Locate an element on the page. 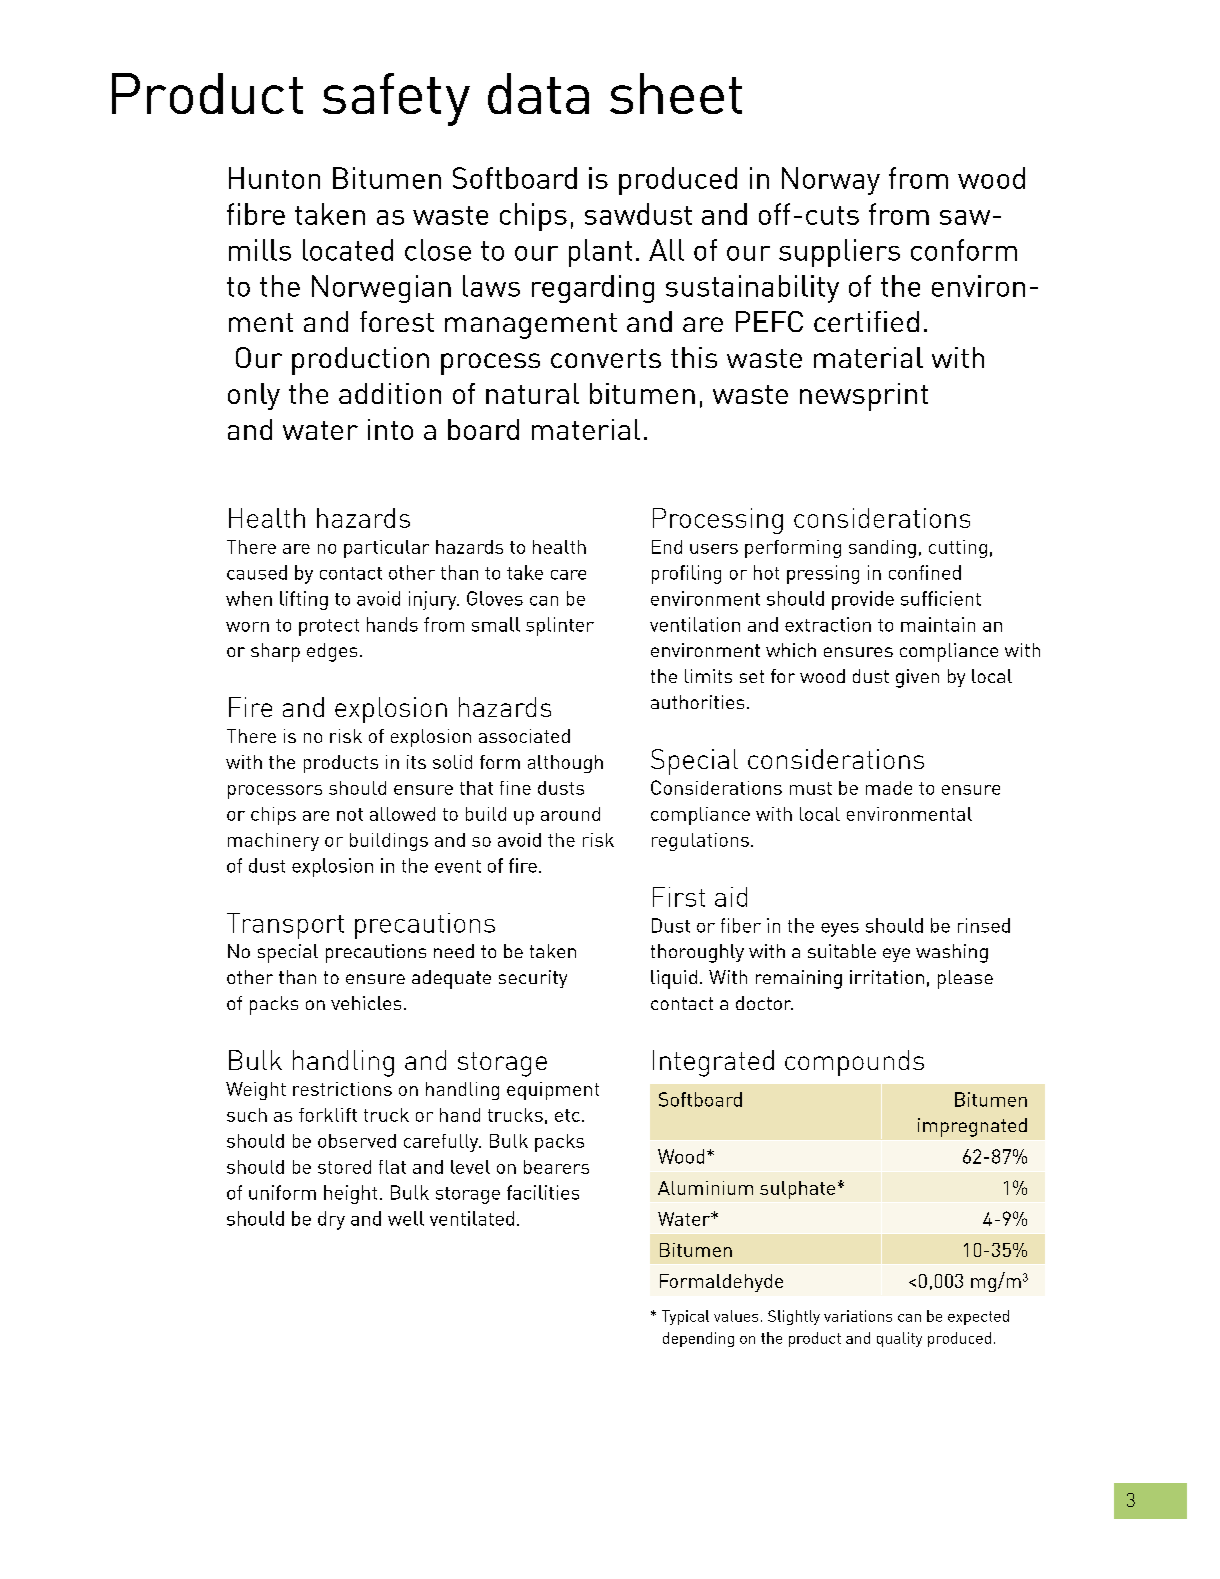 The height and width of the page is (1579, 1220). sheet is located at coordinates (676, 93).
